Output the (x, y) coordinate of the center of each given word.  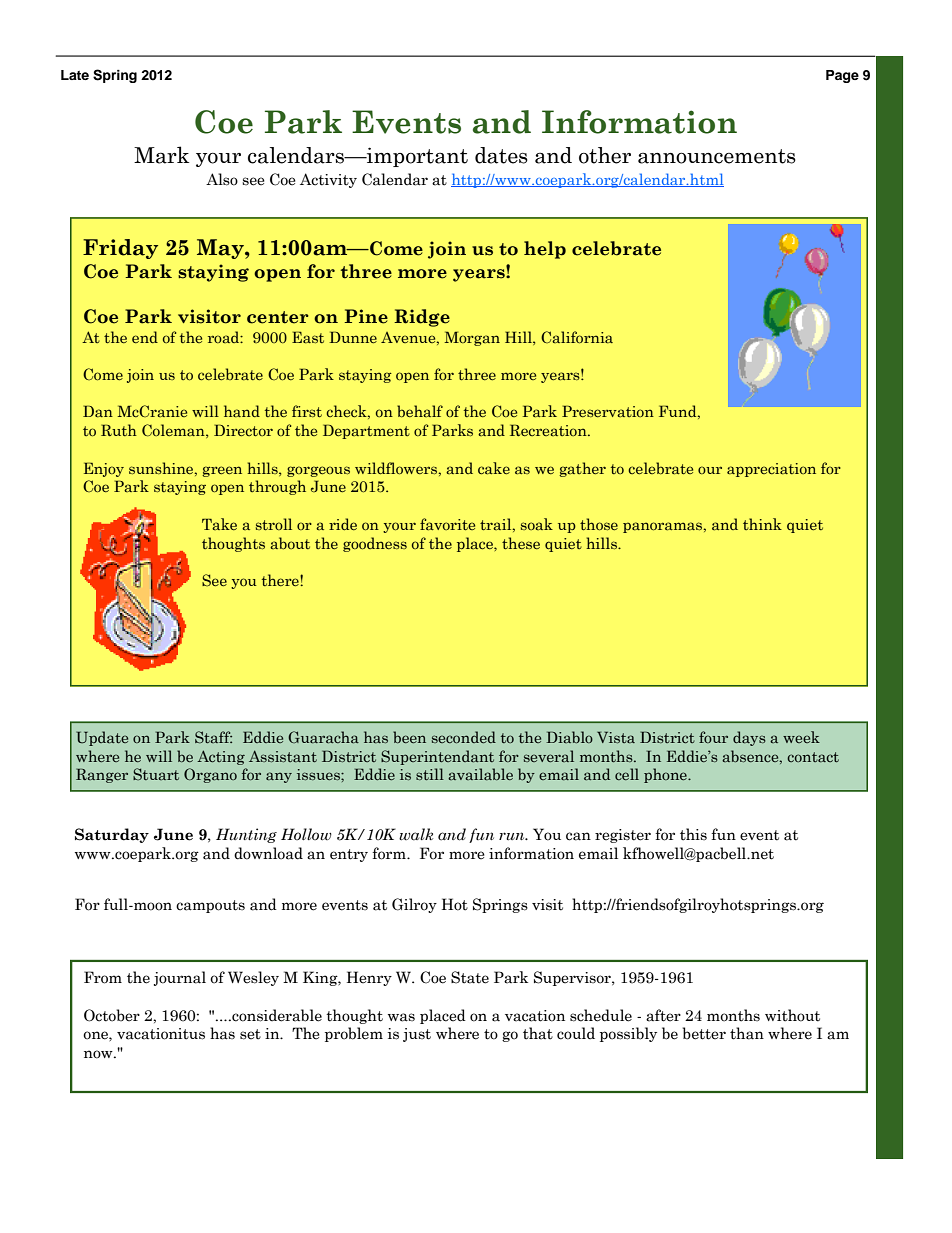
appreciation (771, 470)
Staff (213, 737)
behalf (420, 411)
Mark (161, 155)
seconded (464, 737)
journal (180, 978)
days (749, 738)
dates (501, 155)
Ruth (119, 430)
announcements (717, 156)
